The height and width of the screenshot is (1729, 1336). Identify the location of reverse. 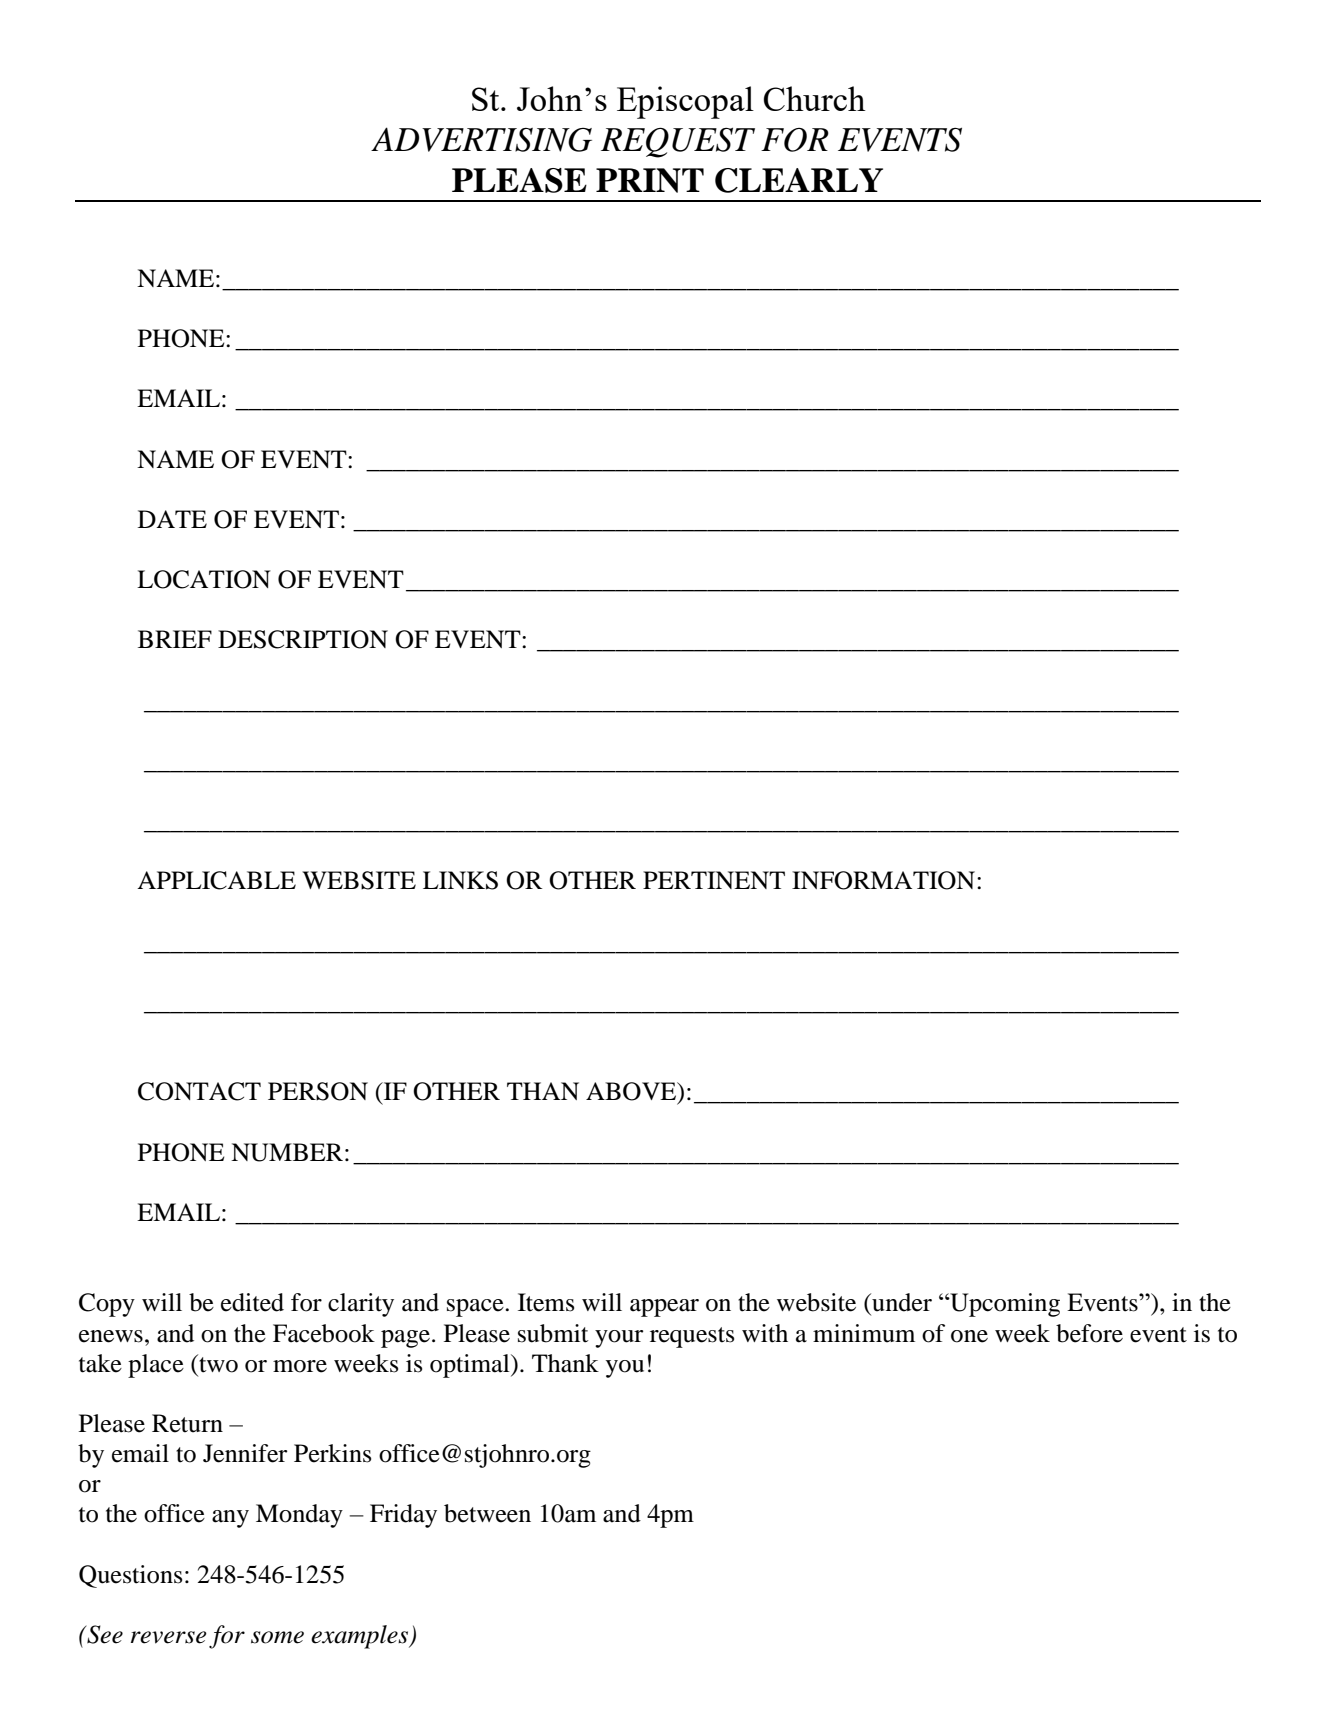
(169, 1637).
